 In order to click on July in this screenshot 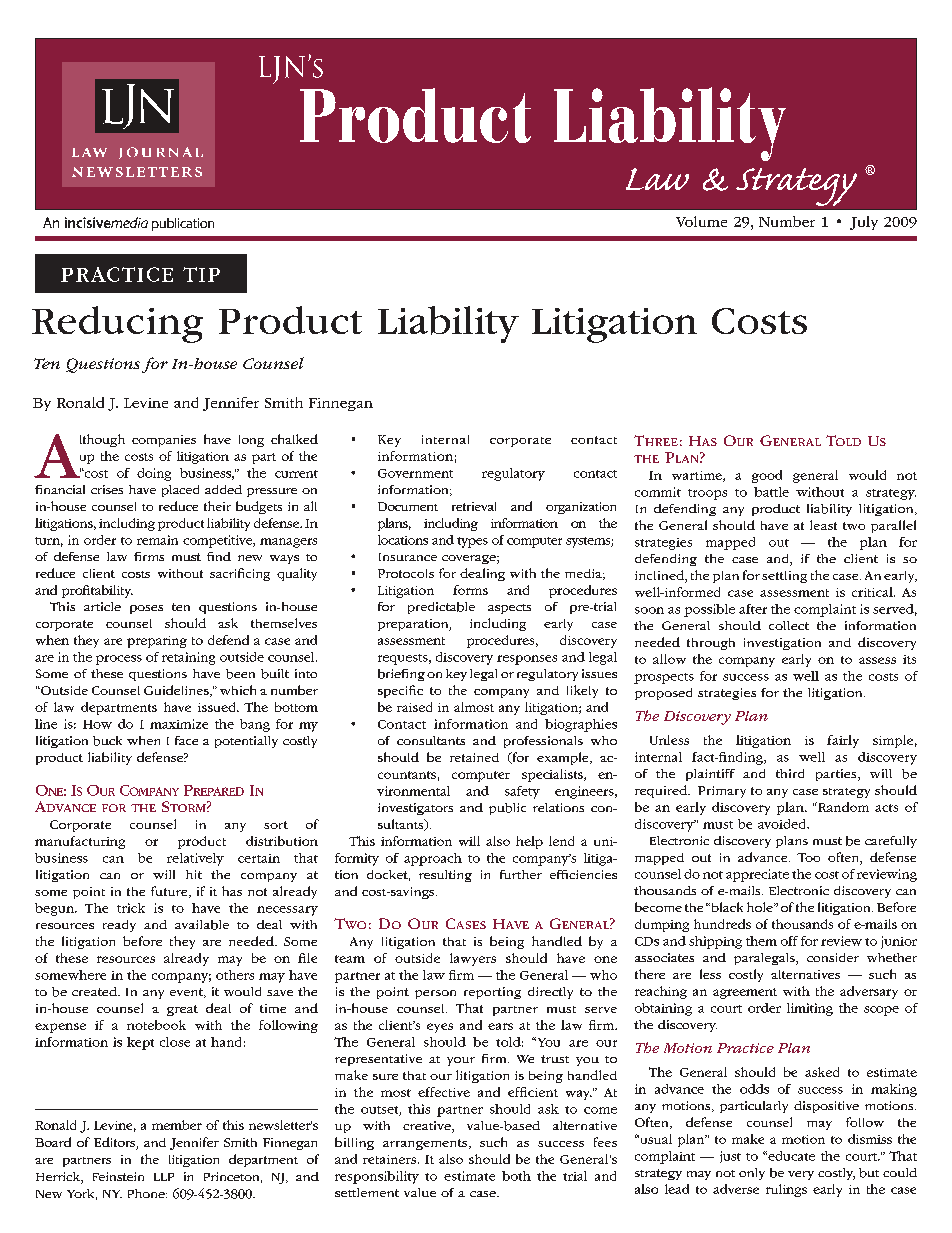, I will do `click(864, 223)`.
